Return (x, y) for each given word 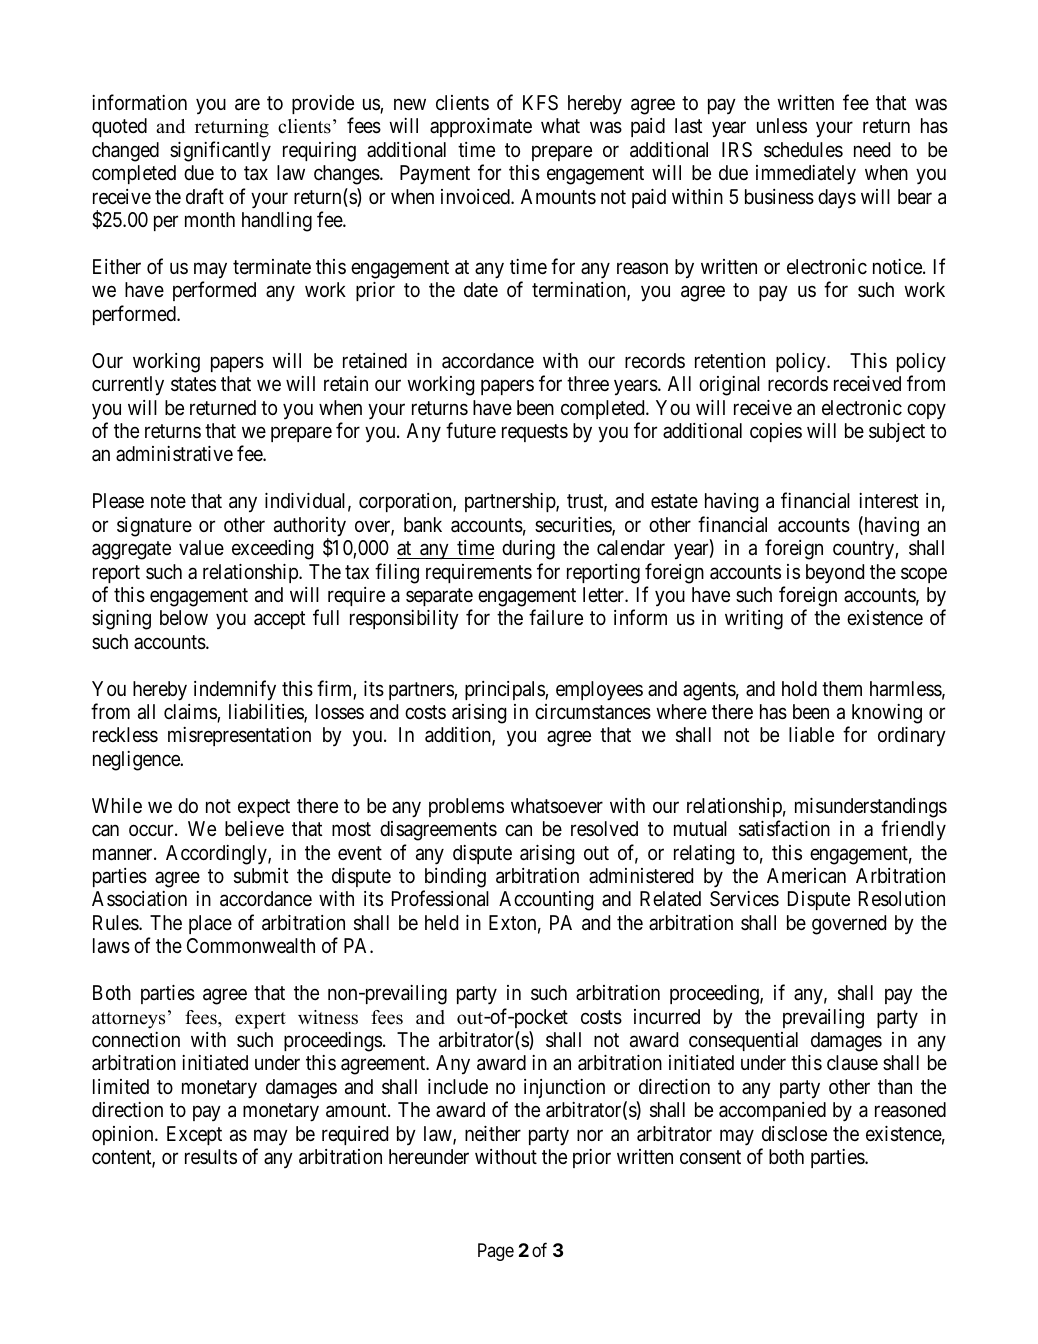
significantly (220, 151)
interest (888, 501)
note (168, 501)
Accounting (546, 901)
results (211, 1156)
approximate (481, 127)
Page (496, 1252)
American (806, 876)
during (528, 550)
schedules (803, 150)
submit (261, 876)
